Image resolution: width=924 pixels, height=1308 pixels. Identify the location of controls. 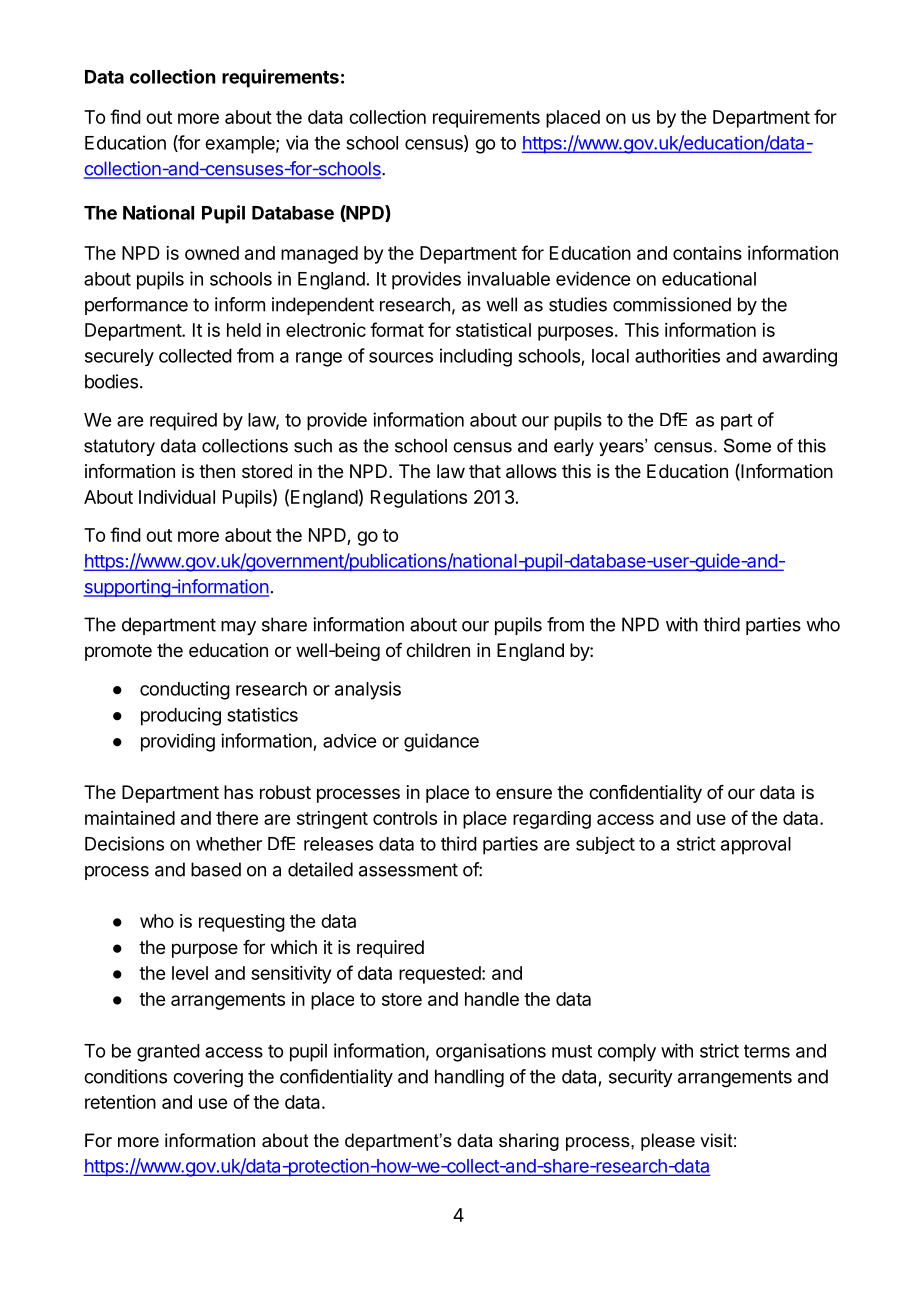
(405, 818).
